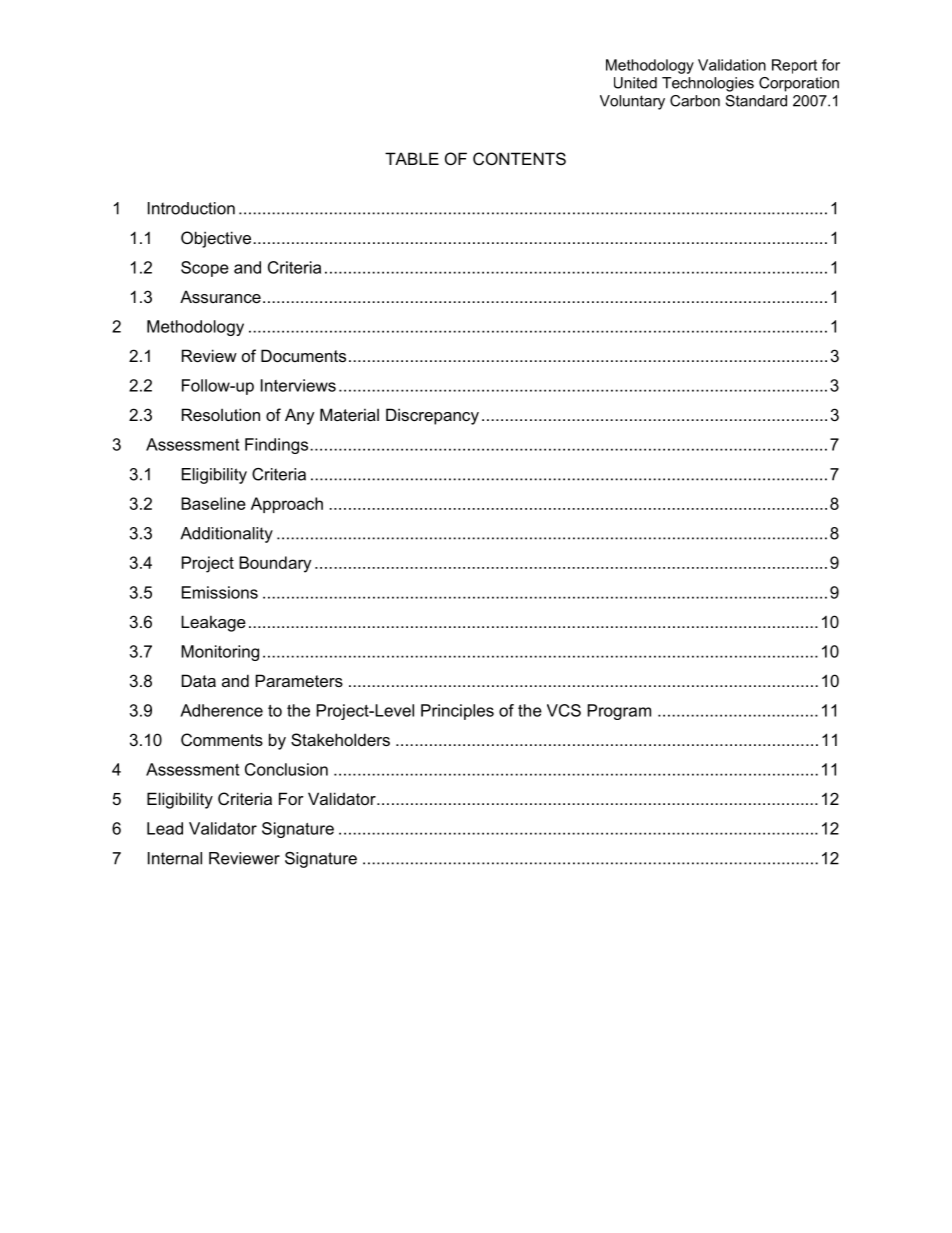 Image resolution: width=952 pixels, height=1233 pixels. What do you see at coordinates (457, 712) in the screenshot?
I see `Principles` at bounding box center [457, 712].
